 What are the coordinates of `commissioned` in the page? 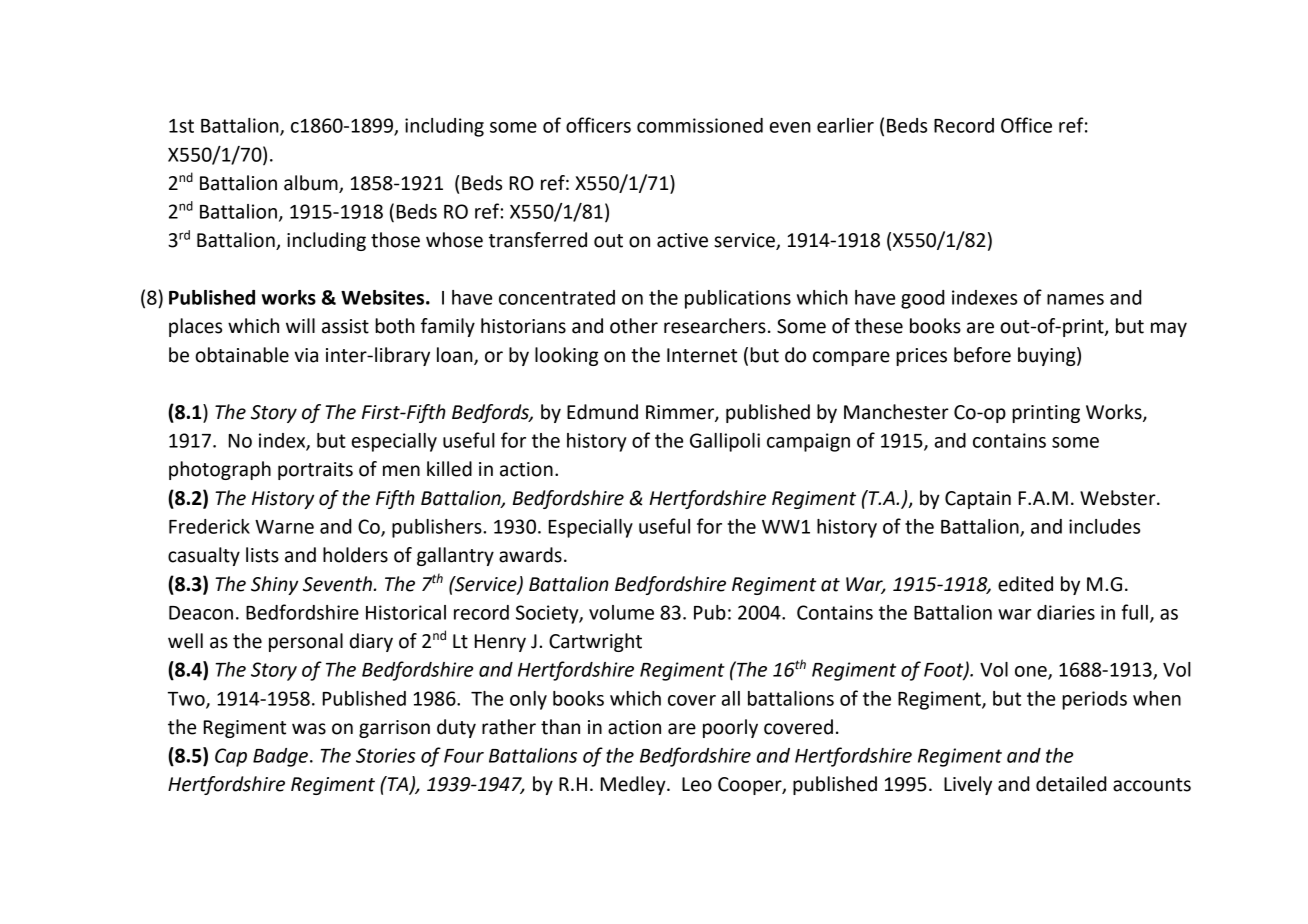 It's located at (700, 125).
